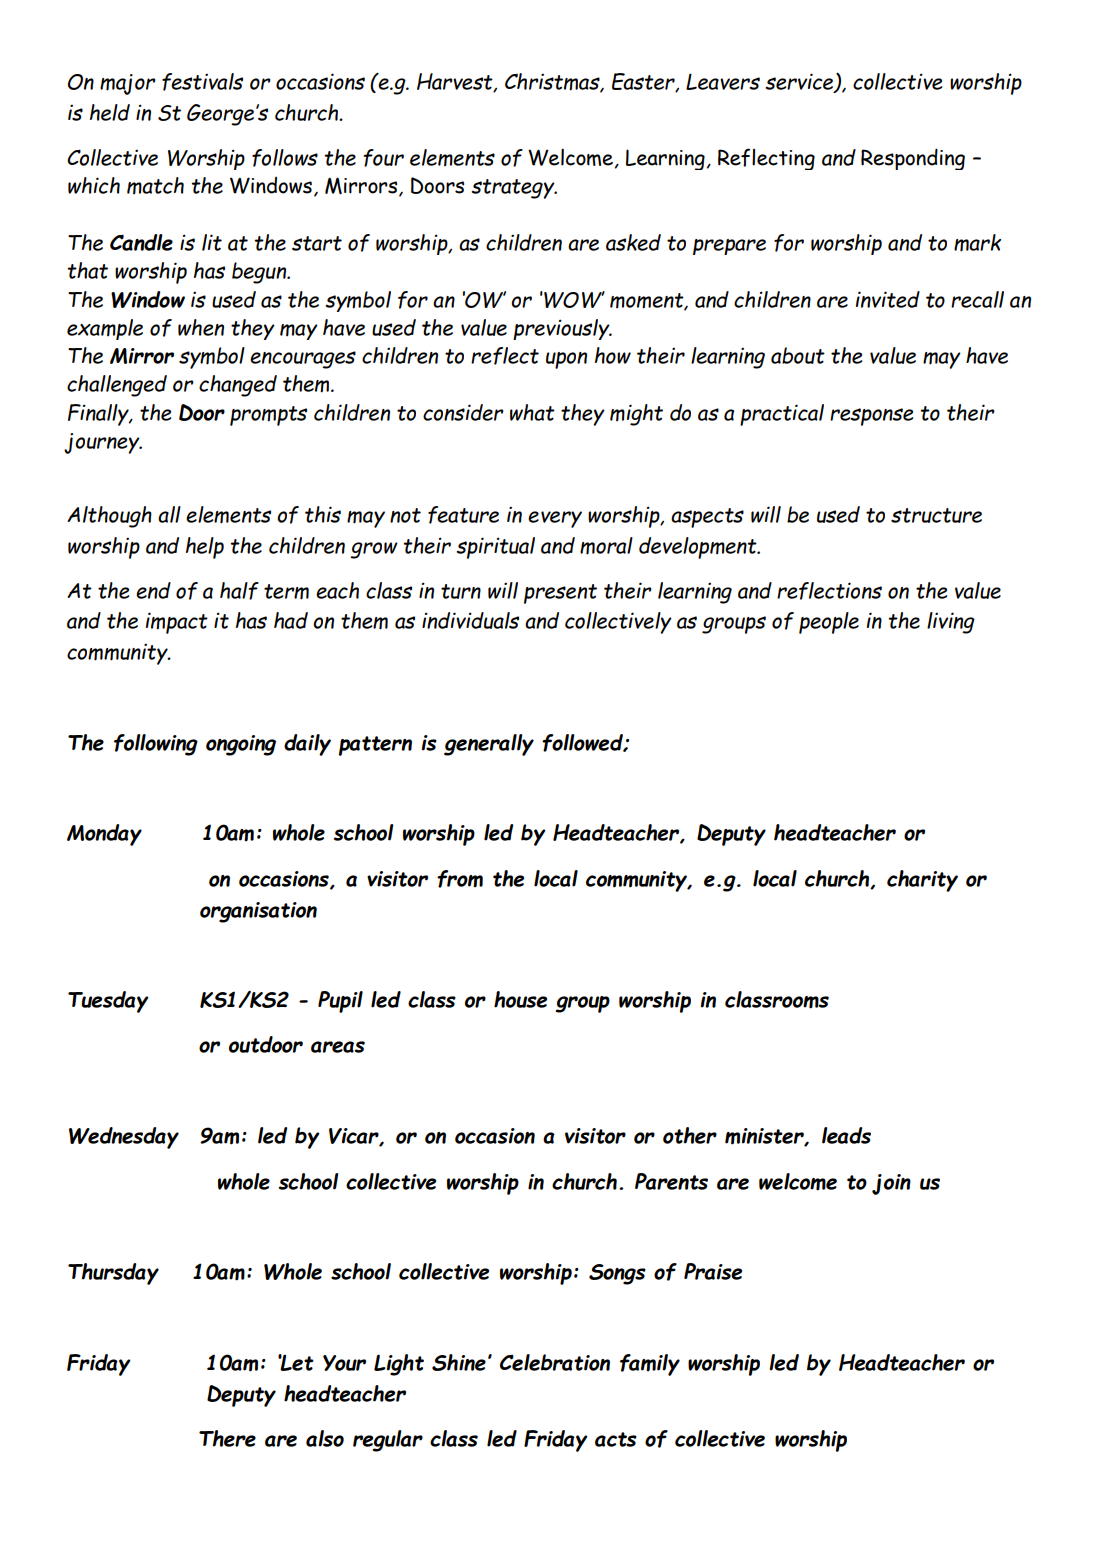  I want to click on Tuesday, so click(108, 1002).
